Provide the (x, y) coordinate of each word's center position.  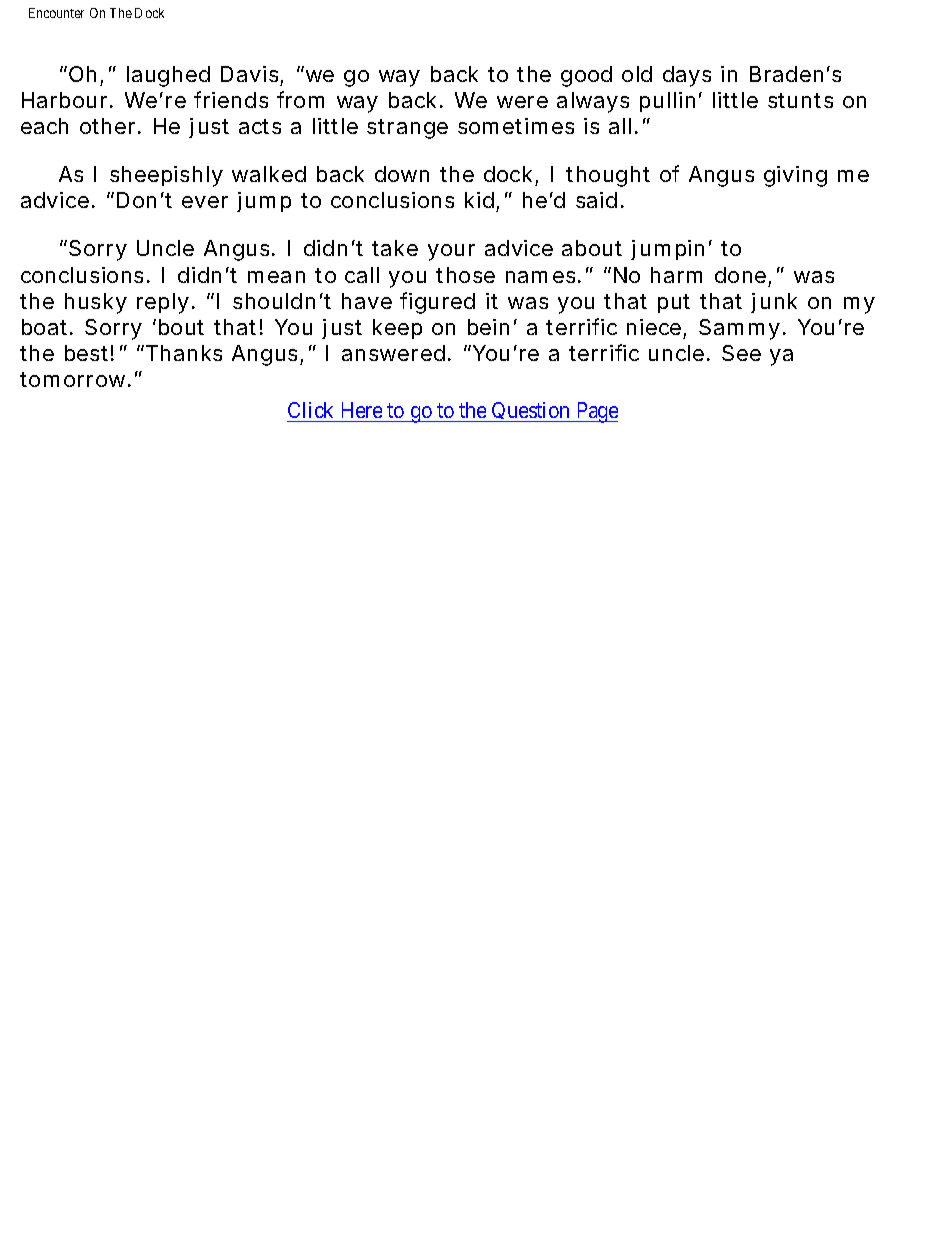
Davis (249, 74)
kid (479, 200)
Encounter (56, 13)
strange (407, 129)
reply (163, 303)
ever (205, 202)
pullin (667, 102)
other (109, 126)
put (674, 303)
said (596, 200)
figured (437, 303)
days (687, 76)
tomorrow (75, 379)
